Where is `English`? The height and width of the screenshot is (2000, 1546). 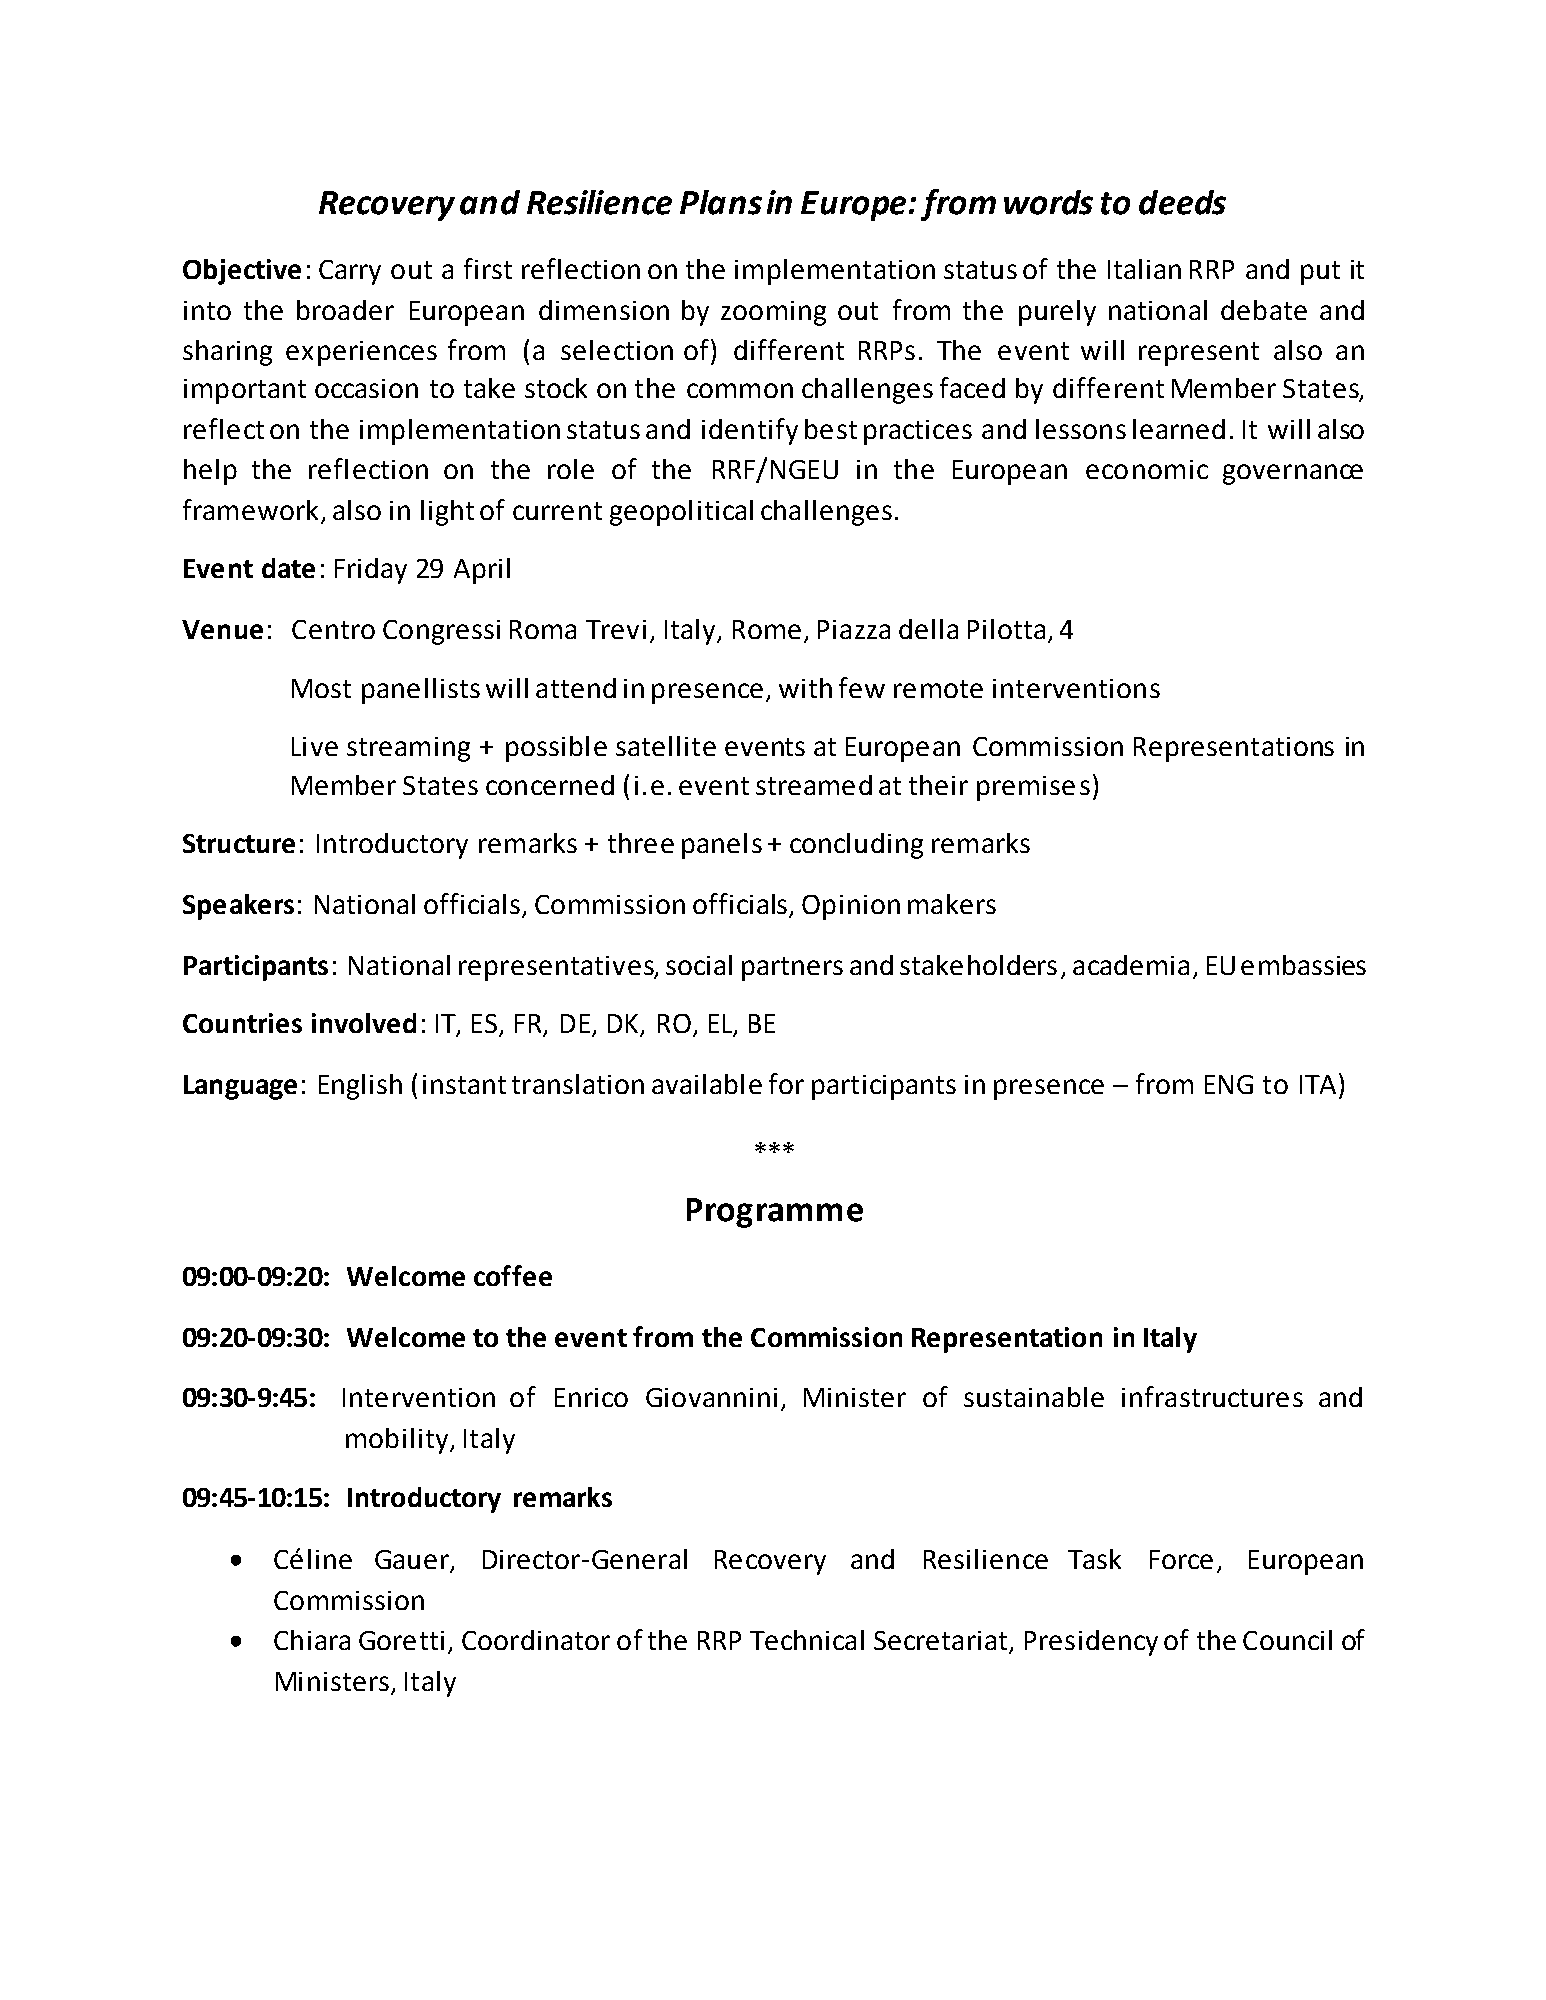 English is located at coordinates (360, 1087).
